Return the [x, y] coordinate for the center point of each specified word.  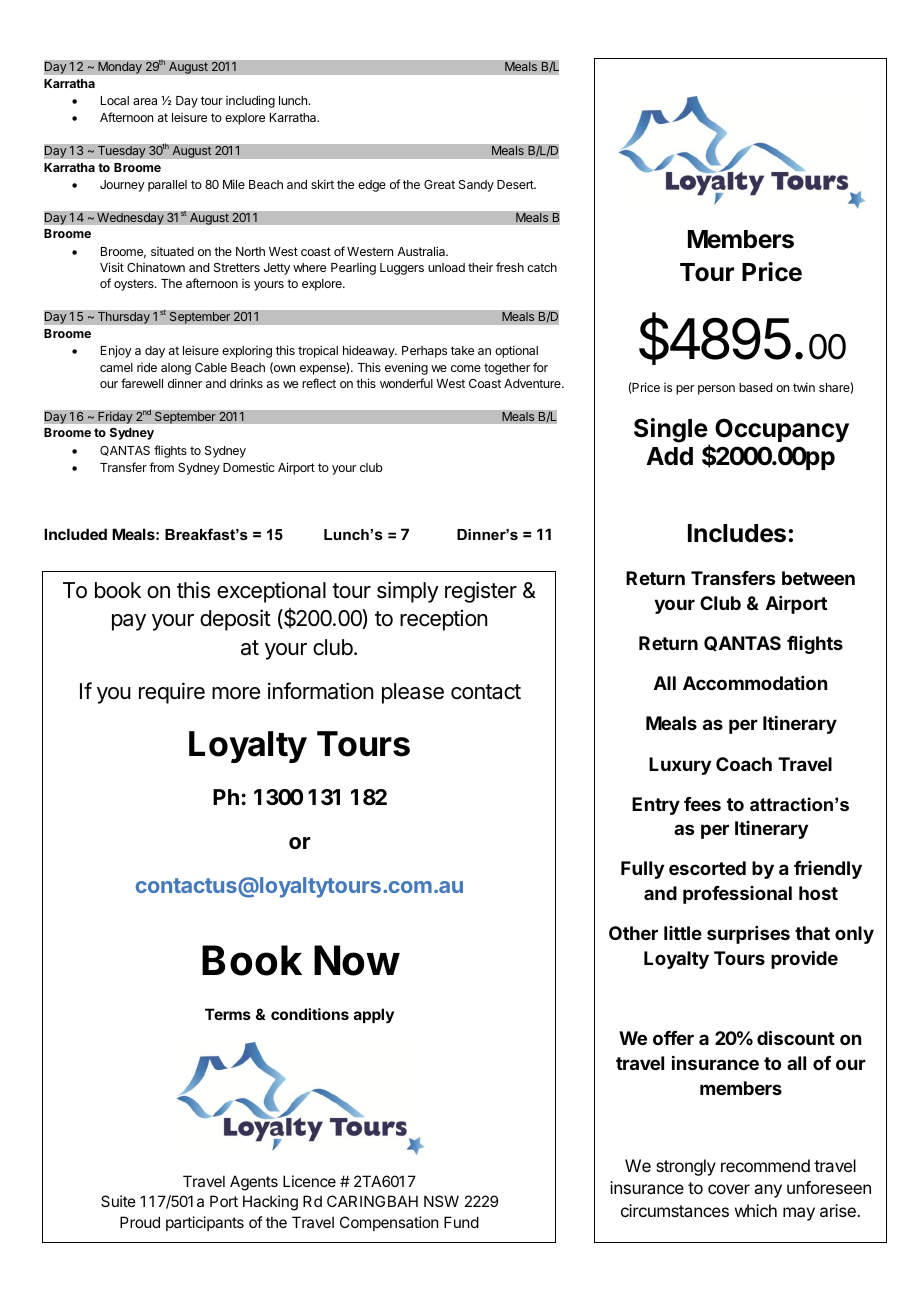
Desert [516, 184]
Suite [118, 1201]
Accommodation [755, 683]
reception [443, 620]
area [145, 101]
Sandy [476, 186]
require [172, 693]
